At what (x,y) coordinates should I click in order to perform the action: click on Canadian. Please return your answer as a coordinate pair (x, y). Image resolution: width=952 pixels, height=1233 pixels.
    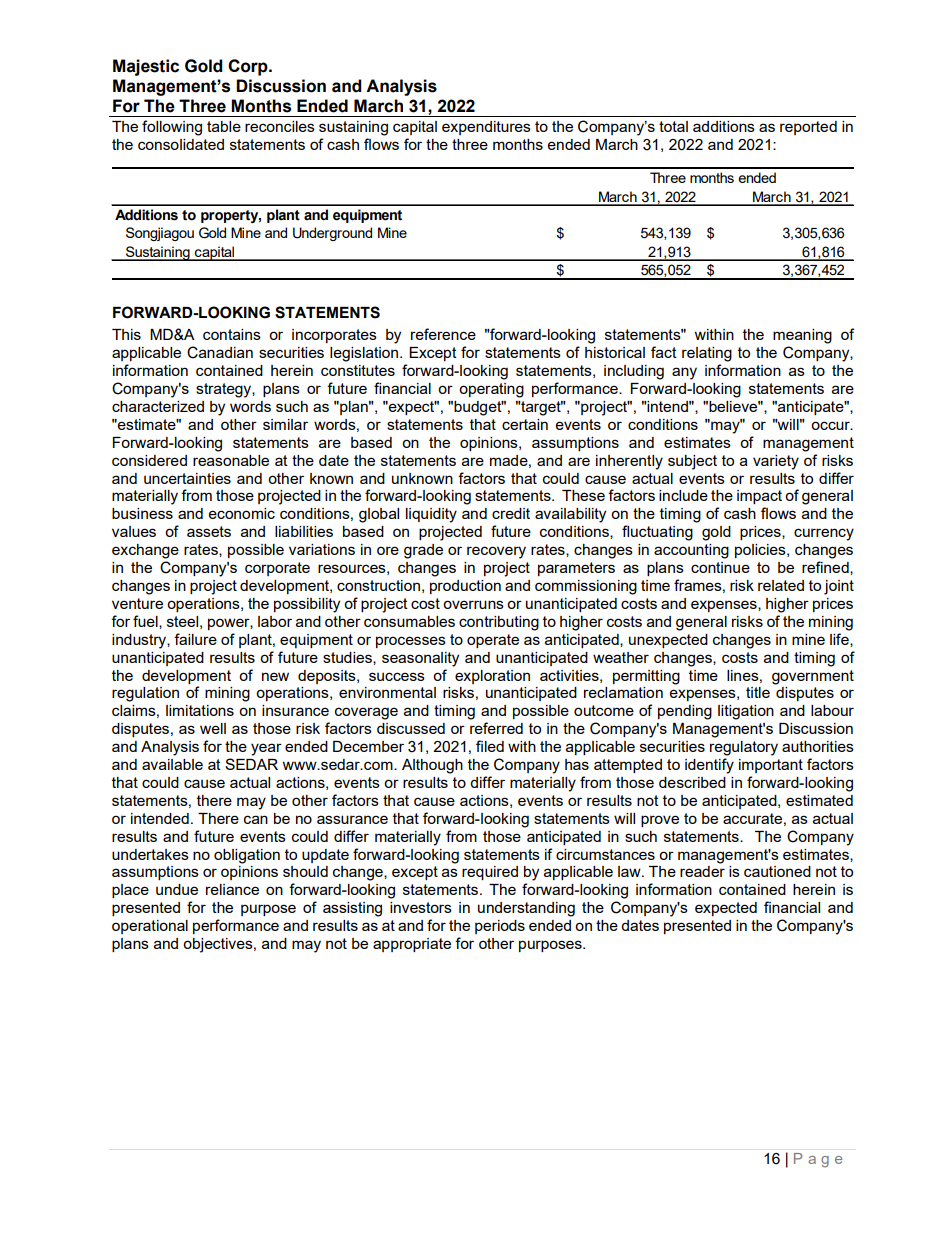
    Looking at the image, I should click on (220, 352).
